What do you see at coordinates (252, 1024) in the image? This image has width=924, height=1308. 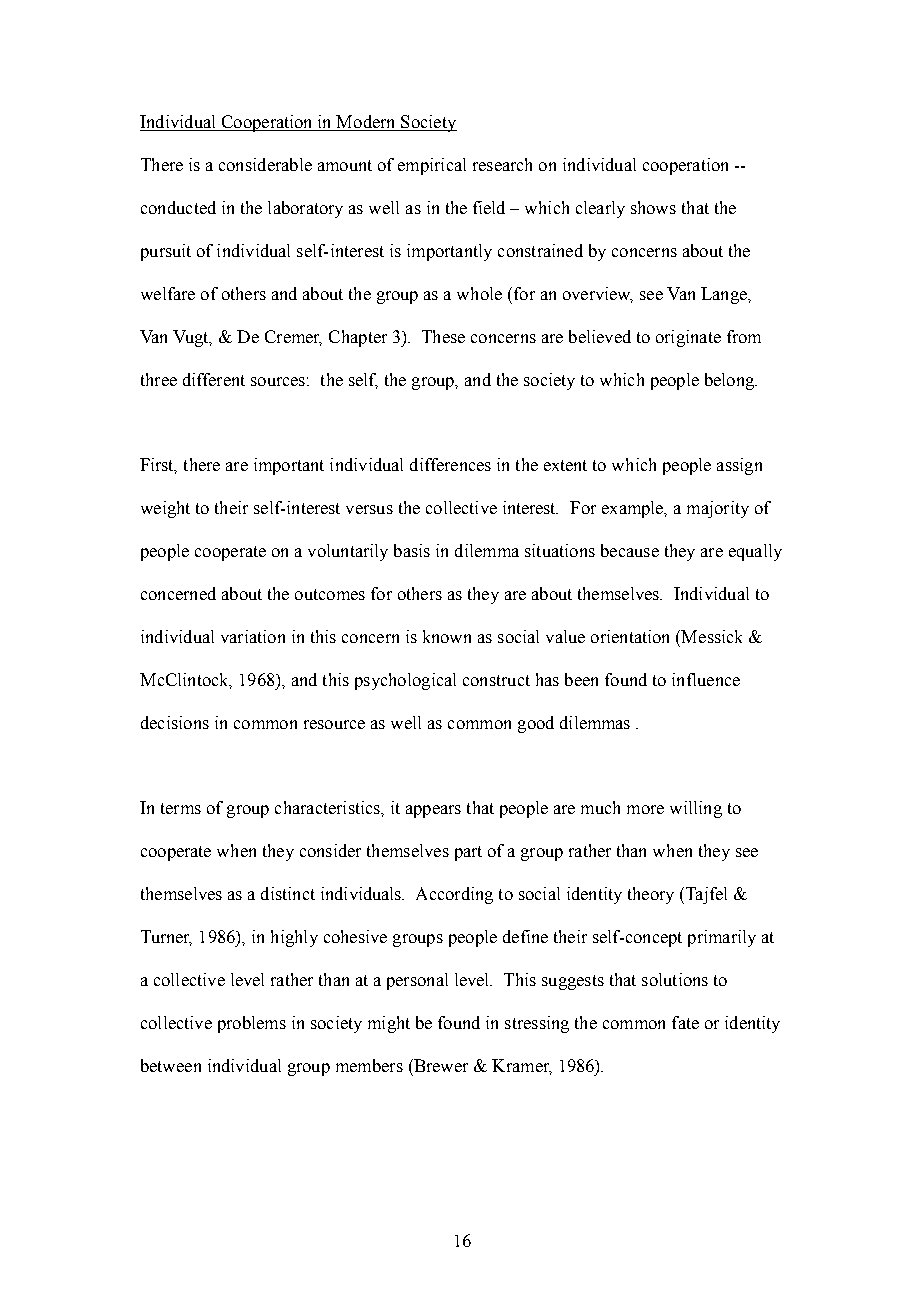 I see `problems` at bounding box center [252, 1024].
